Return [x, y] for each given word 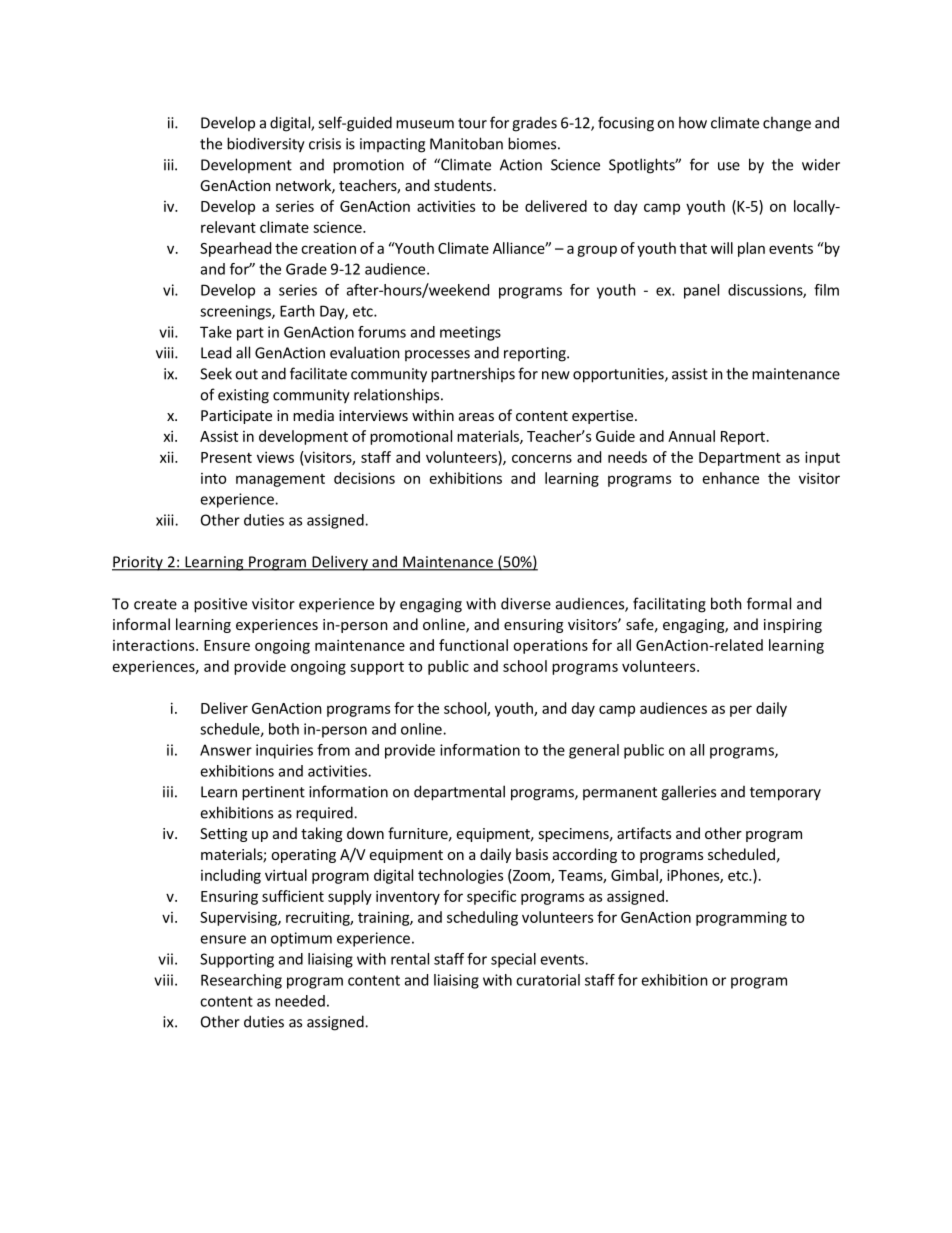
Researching [241, 981]
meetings [470, 333]
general [594, 751]
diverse [526, 603]
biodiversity [266, 145]
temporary [785, 794]
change [787, 124]
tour [472, 123]
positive [220, 605]
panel [701, 291]
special [513, 960]
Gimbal [635, 876]
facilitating [669, 605]
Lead [216, 352]
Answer [226, 750]
